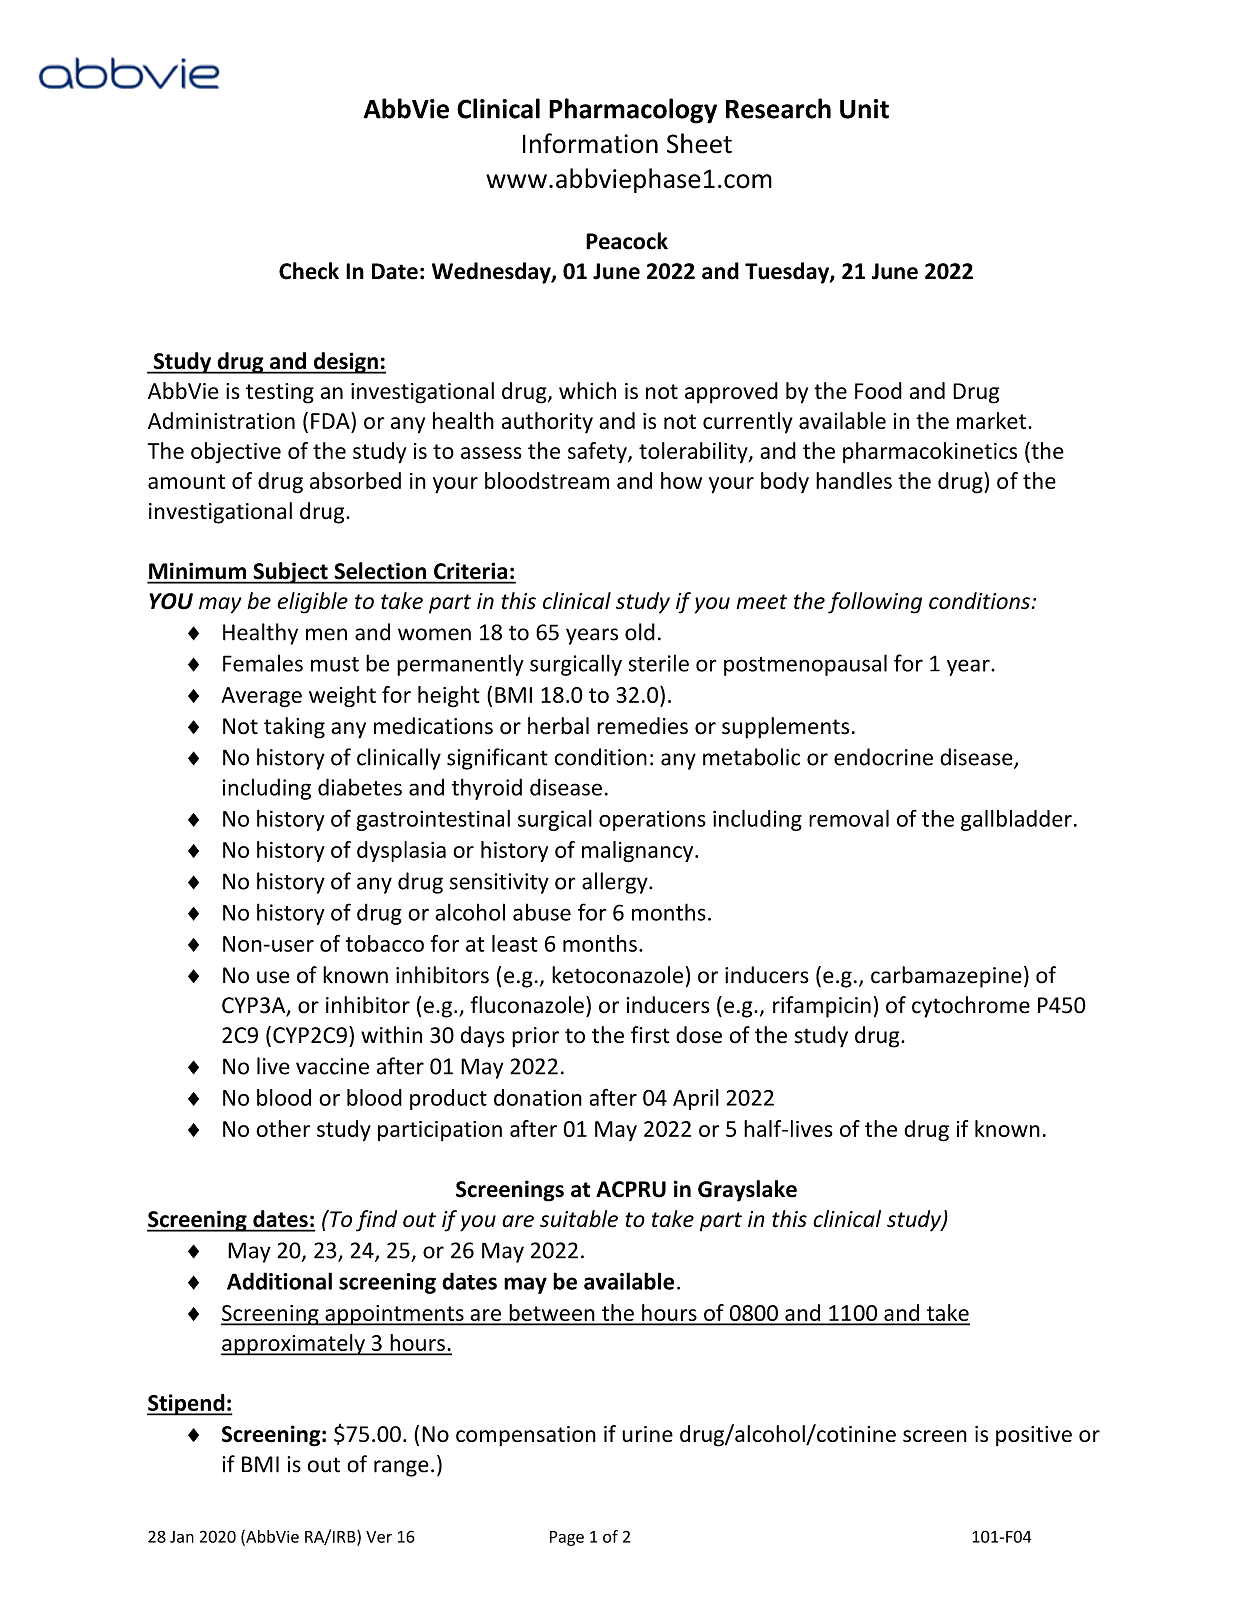 This page has height=1621, width=1253. I want to click on operations, so click(652, 820).
